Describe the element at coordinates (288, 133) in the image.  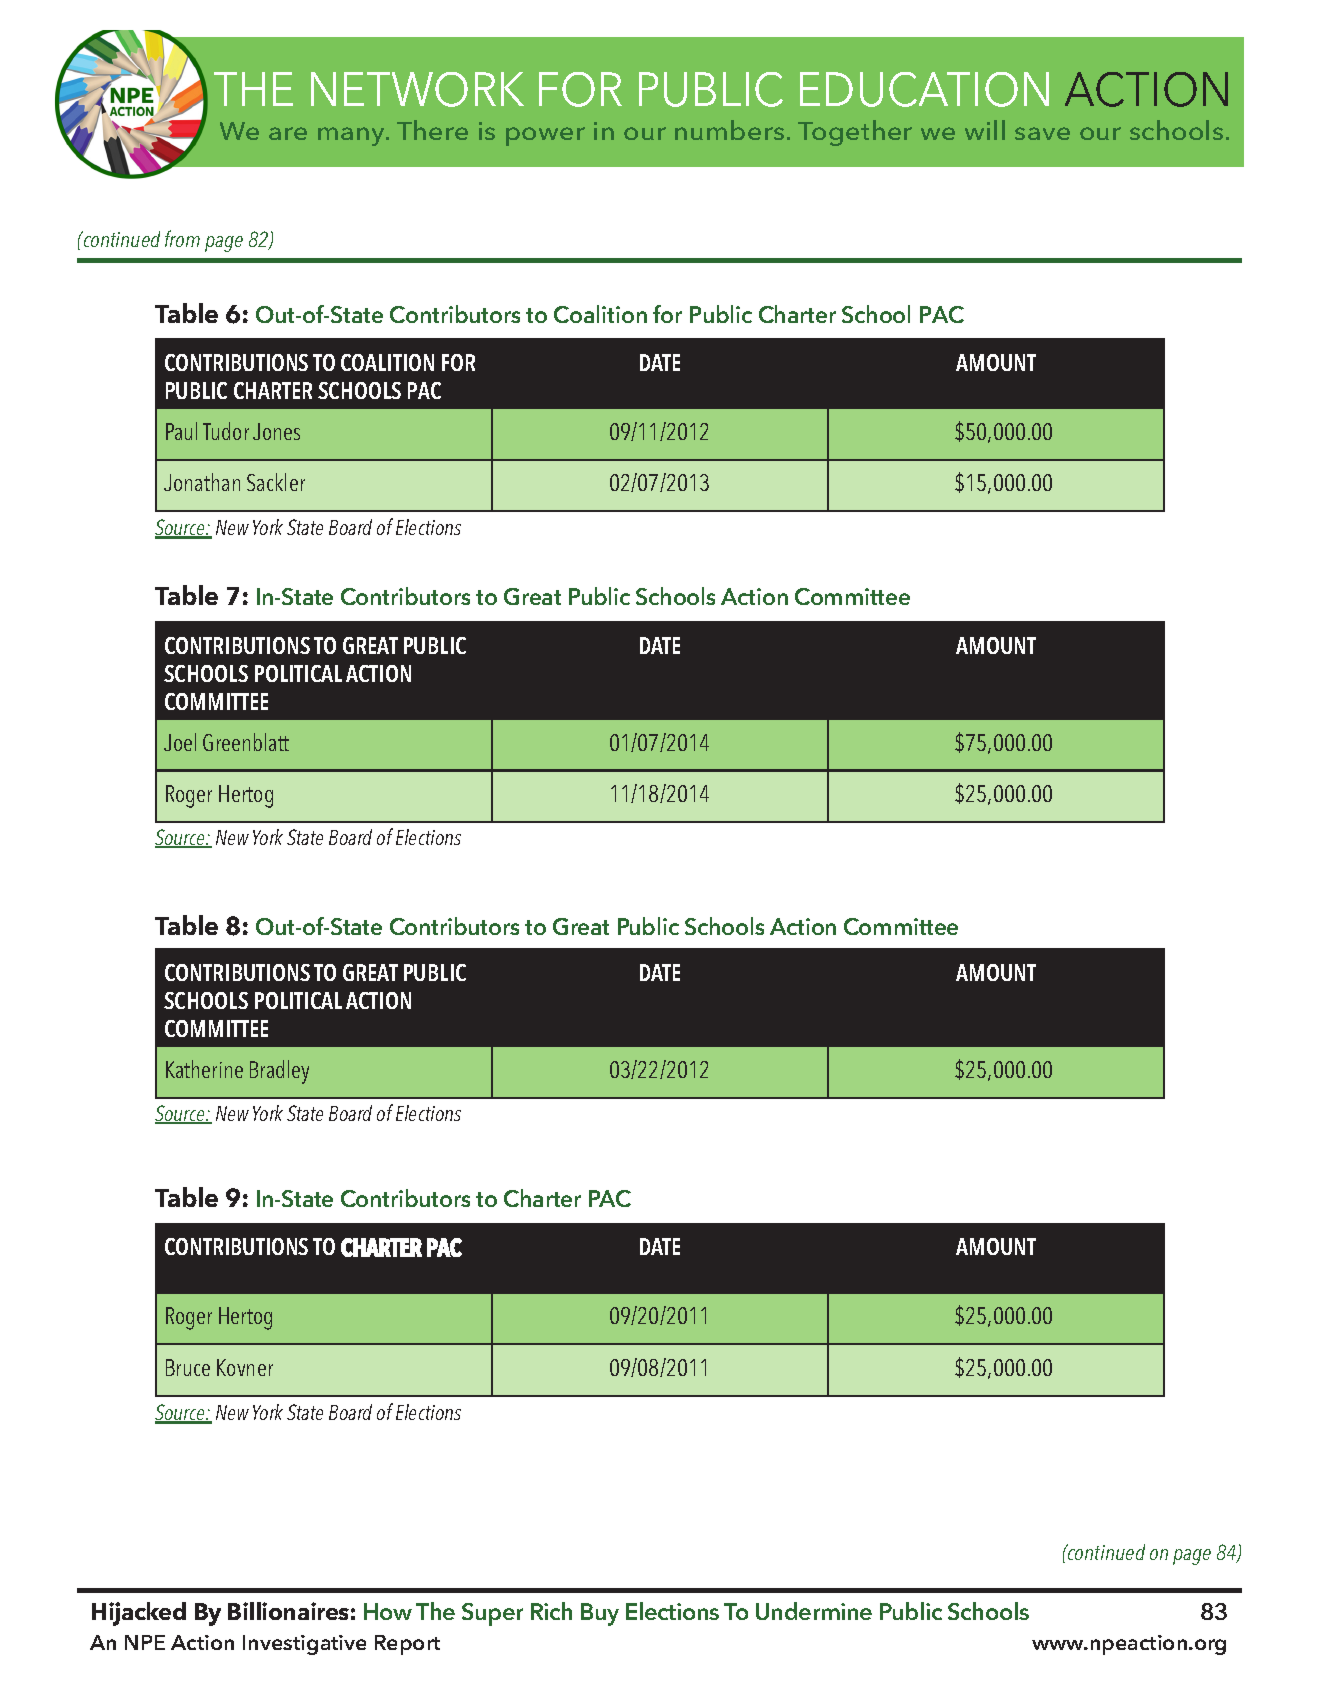
I see `are` at that location.
